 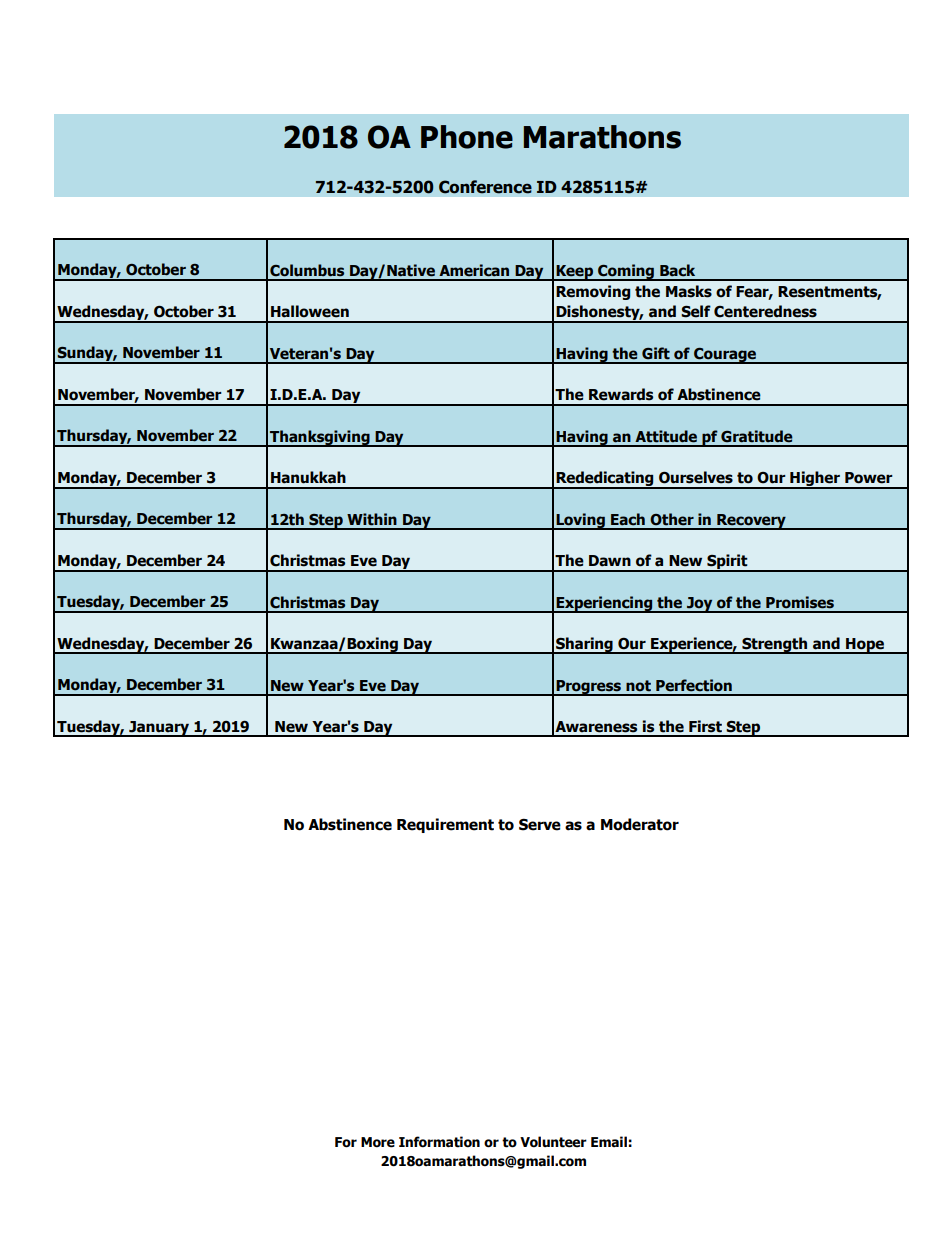 What do you see at coordinates (553, 1142) in the page?
I see `Volunteer` at bounding box center [553, 1142].
